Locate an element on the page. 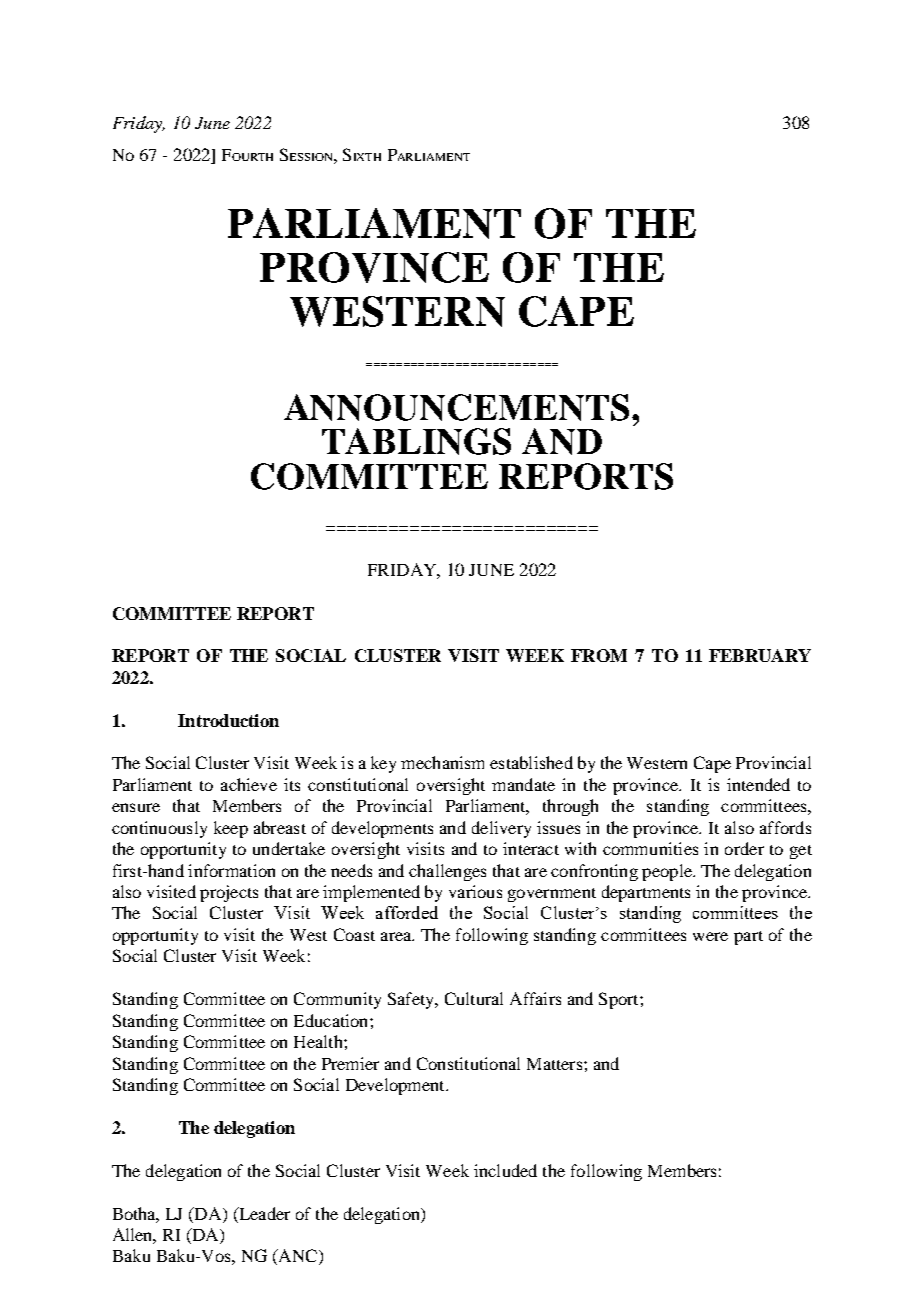  order is located at coordinates (744, 848).
